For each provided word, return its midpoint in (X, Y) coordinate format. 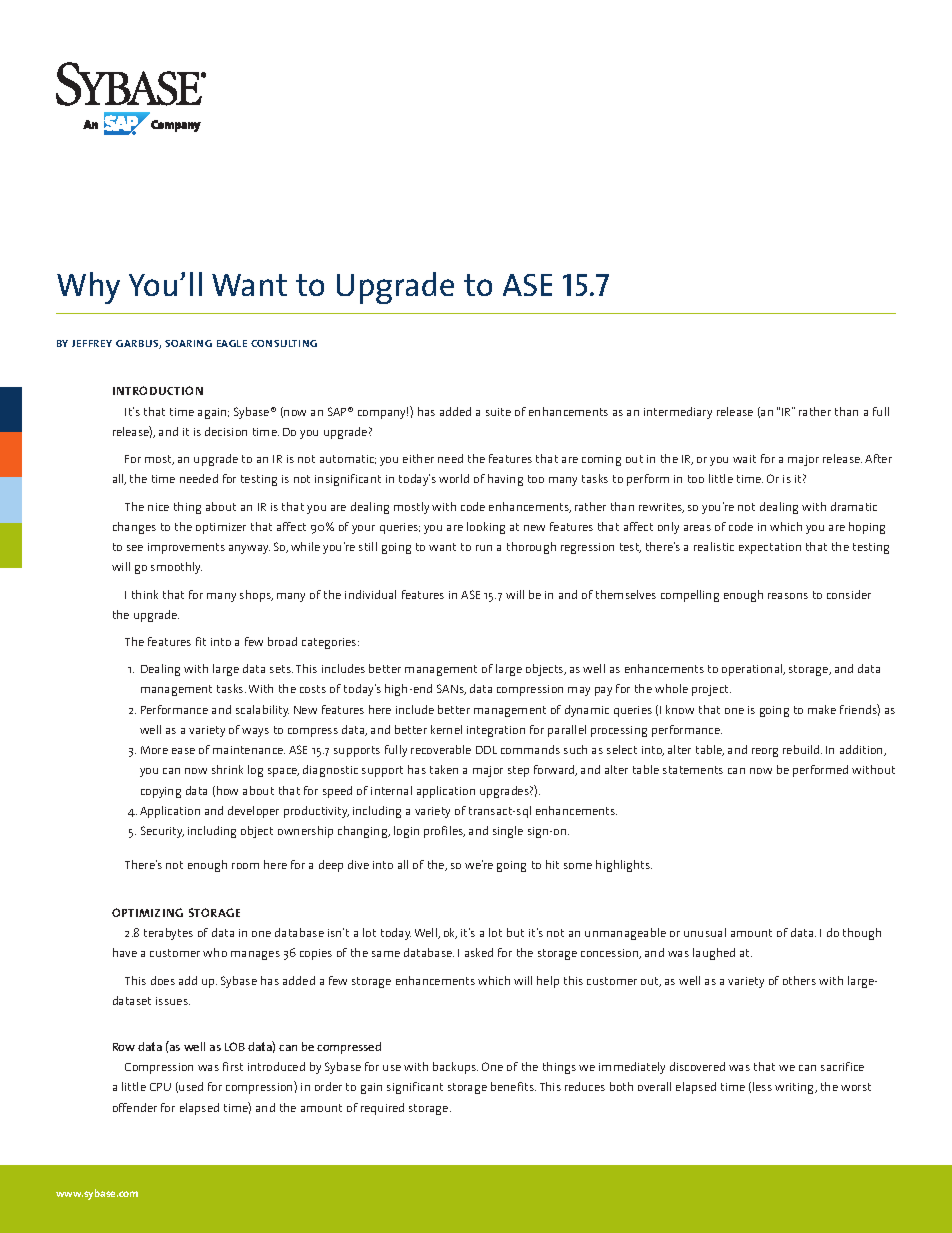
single (508, 832)
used (191, 1086)
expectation (770, 548)
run (484, 548)
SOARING (188, 343)
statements (693, 770)
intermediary (678, 413)
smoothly (176, 568)
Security (162, 832)
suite (498, 412)
